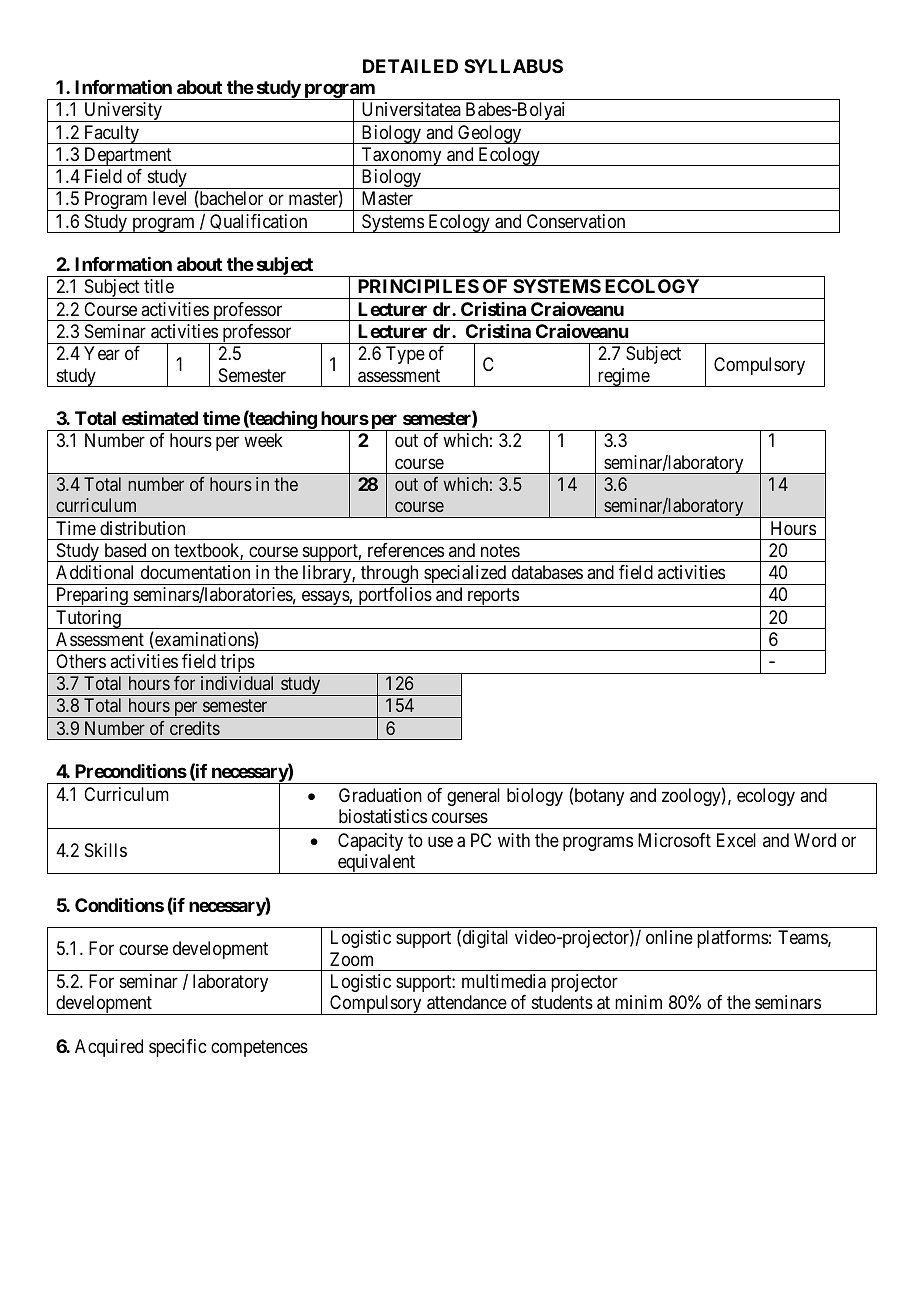 The width and height of the screenshot is (924, 1308). I want to click on specific, so click(177, 1048).
